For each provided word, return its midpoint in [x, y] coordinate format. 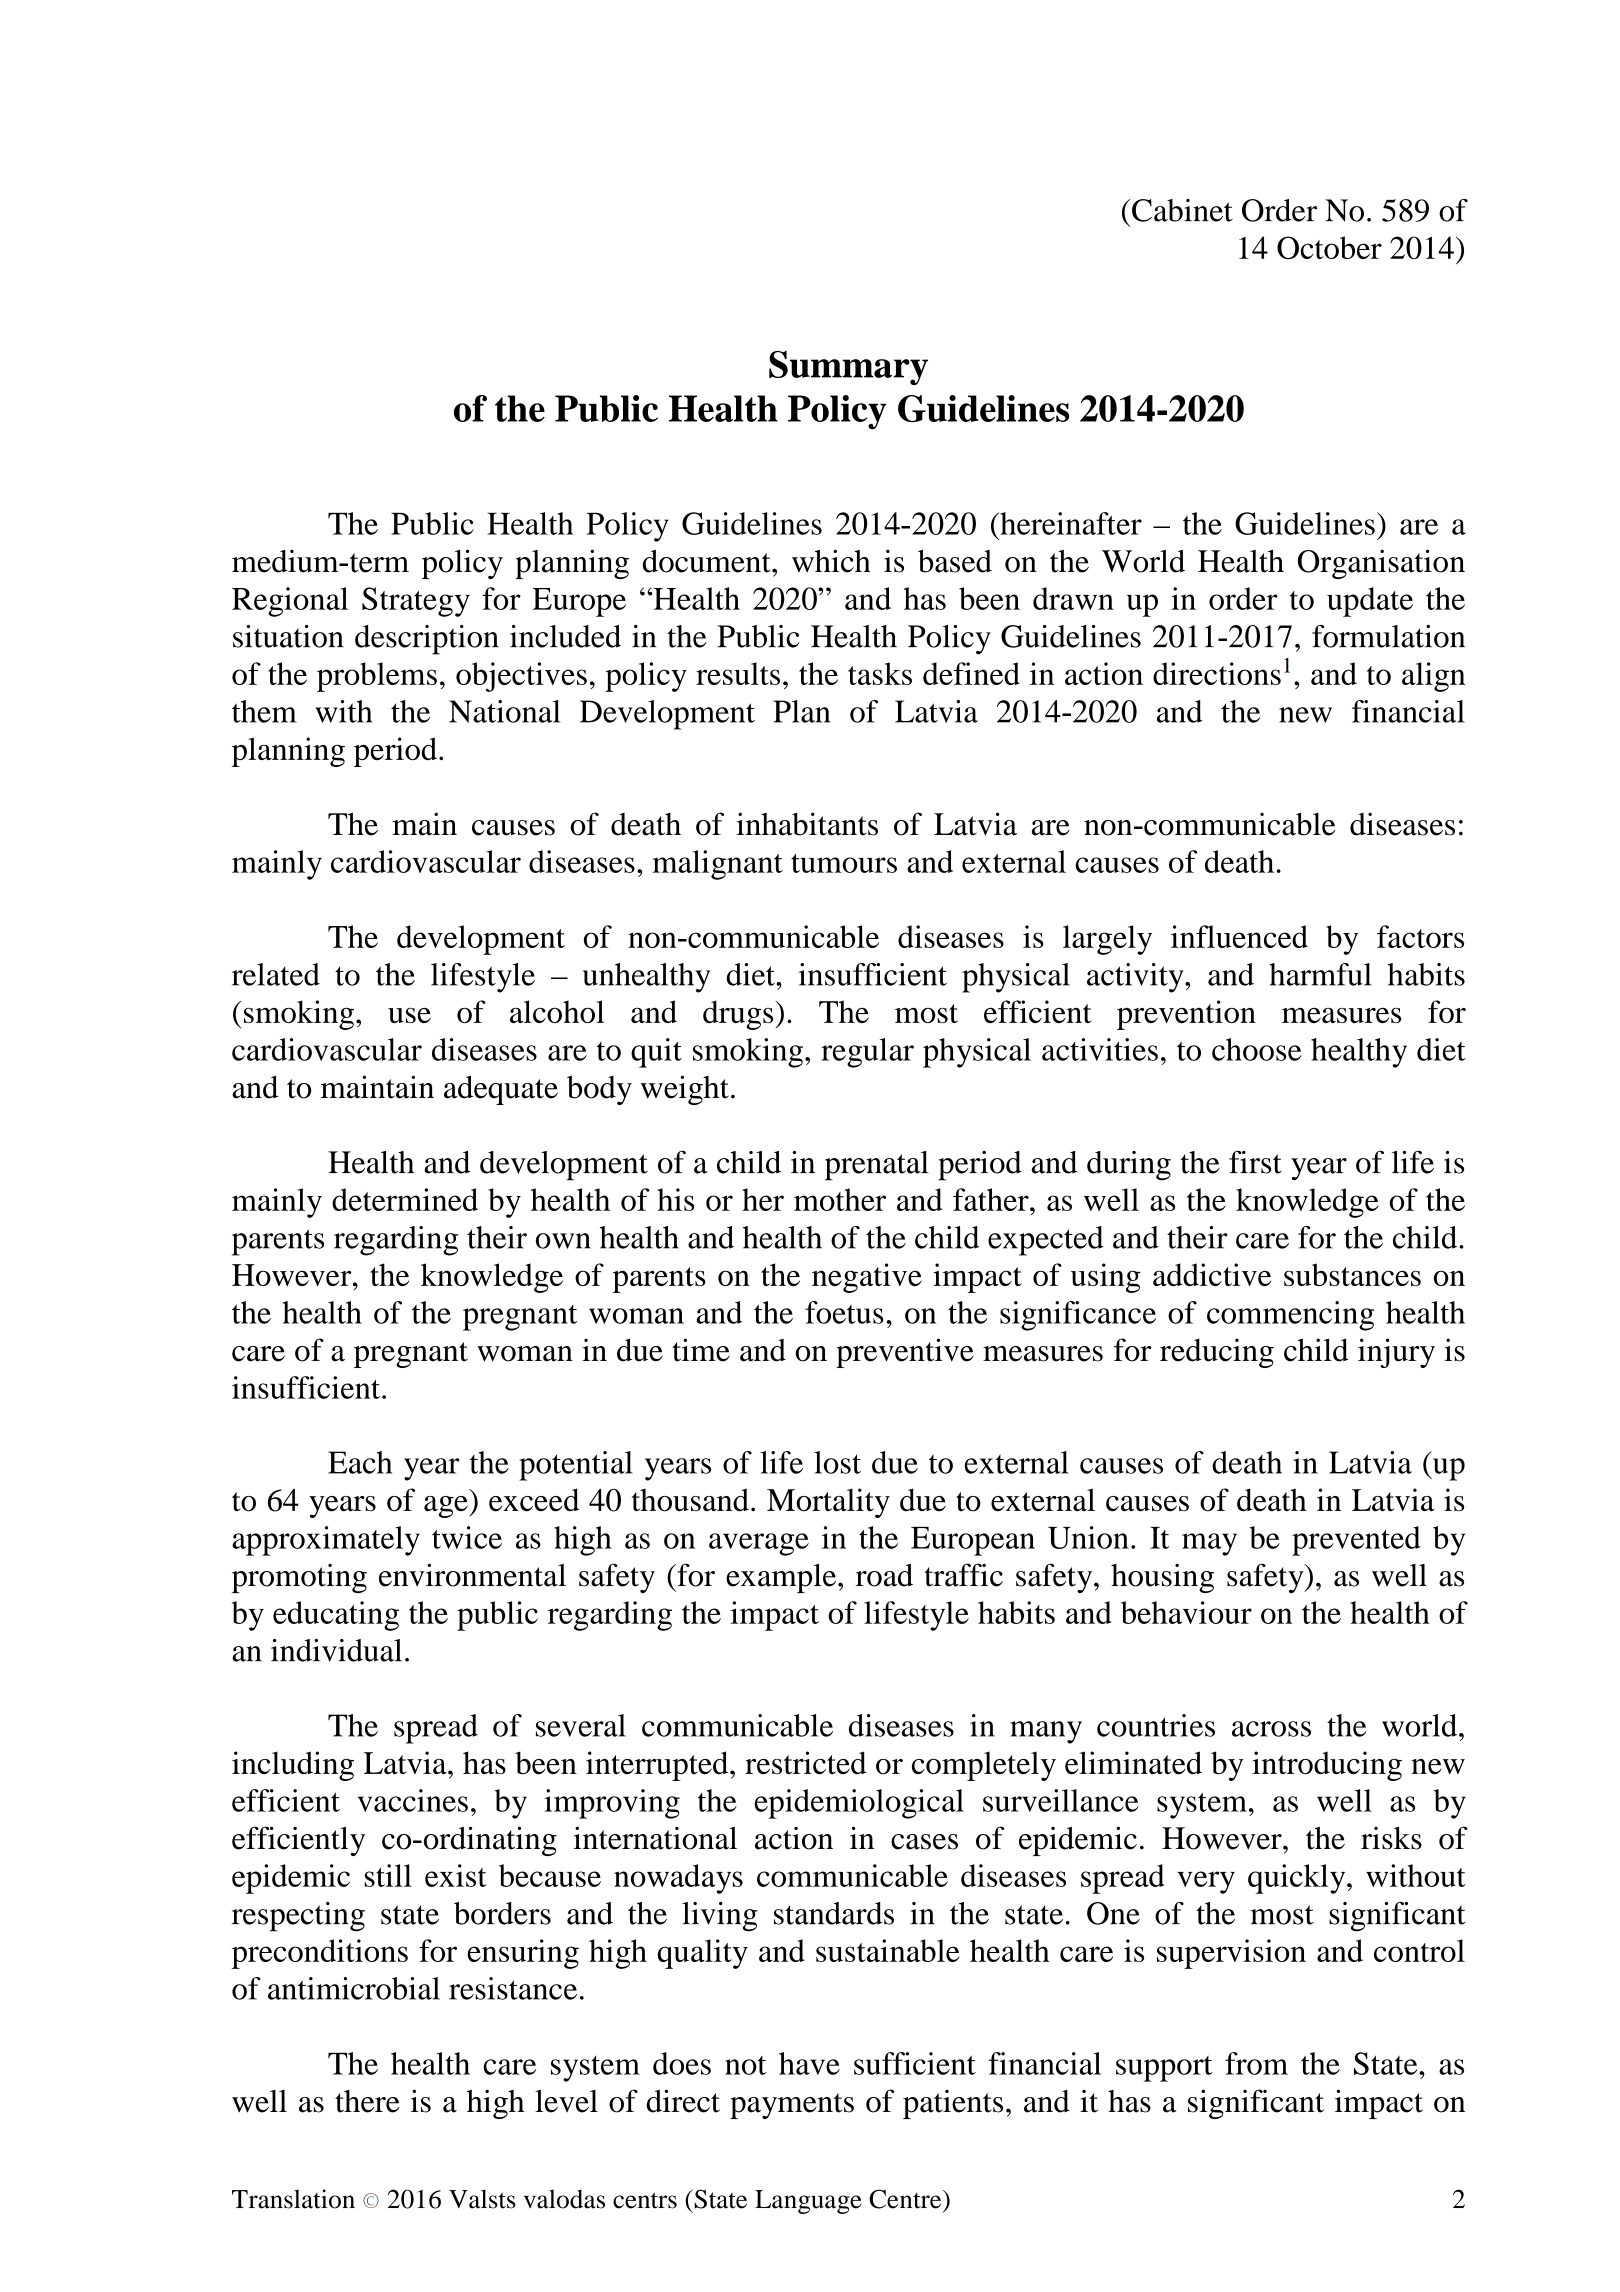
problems [377, 677]
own [563, 1241]
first [1255, 1162]
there [367, 2101]
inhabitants [807, 824]
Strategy [416, 602]
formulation [1388, 636]
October [1329, 247]
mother [840, 1199]
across [1271, 1729]
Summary [848, 368]
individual [336, 1650]
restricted [806, 1763]
